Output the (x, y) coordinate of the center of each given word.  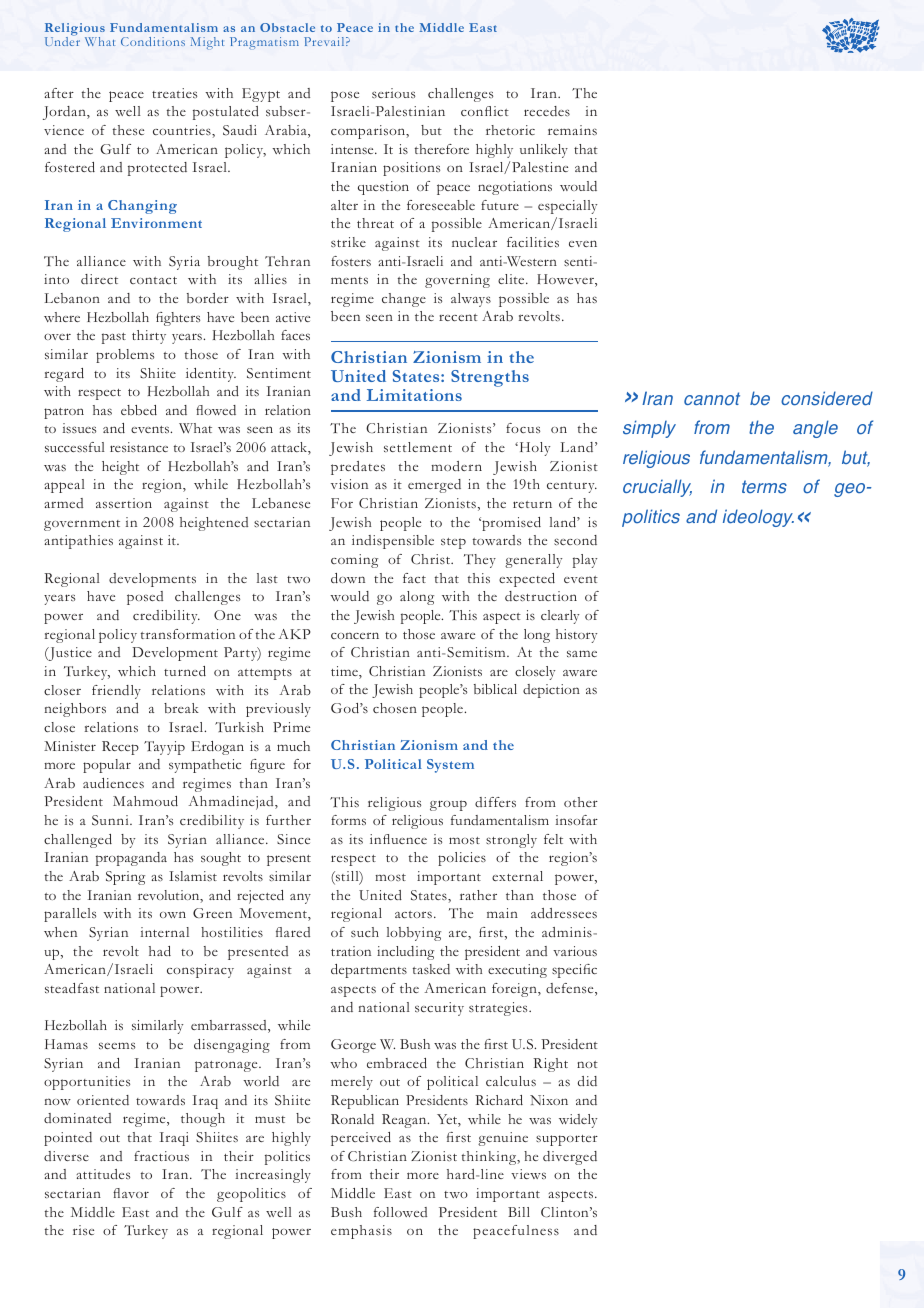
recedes (547, 111)
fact (414, 578)
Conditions (153, 41)
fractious (161, 1156)
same (582, 653)
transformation (188, 634)
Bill (519, 1212)
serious (393, 93)
